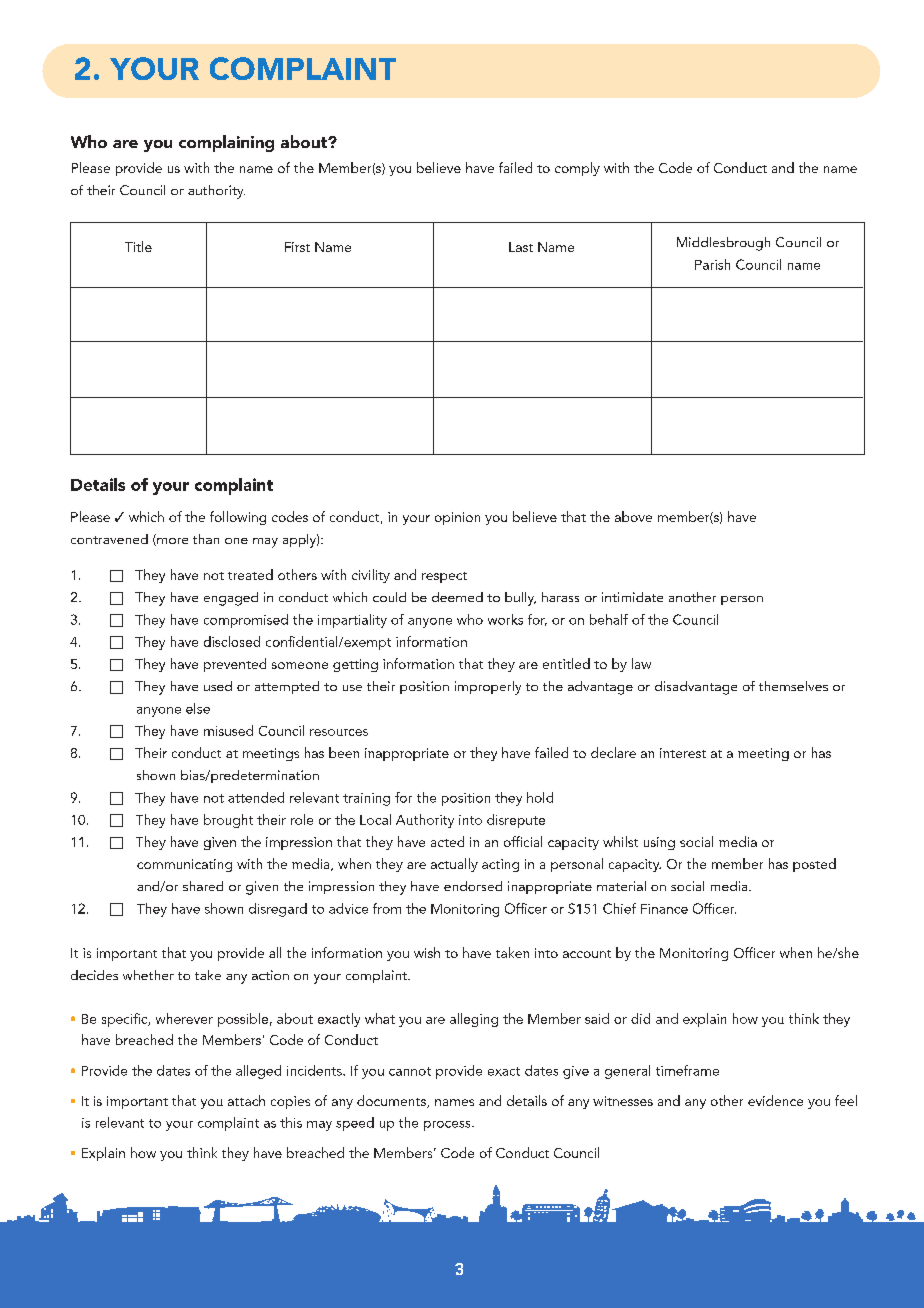  What do you see at coordinates (516, 821) in the screenshot?
I see `disrepute` at bounding box center [516, 821].
